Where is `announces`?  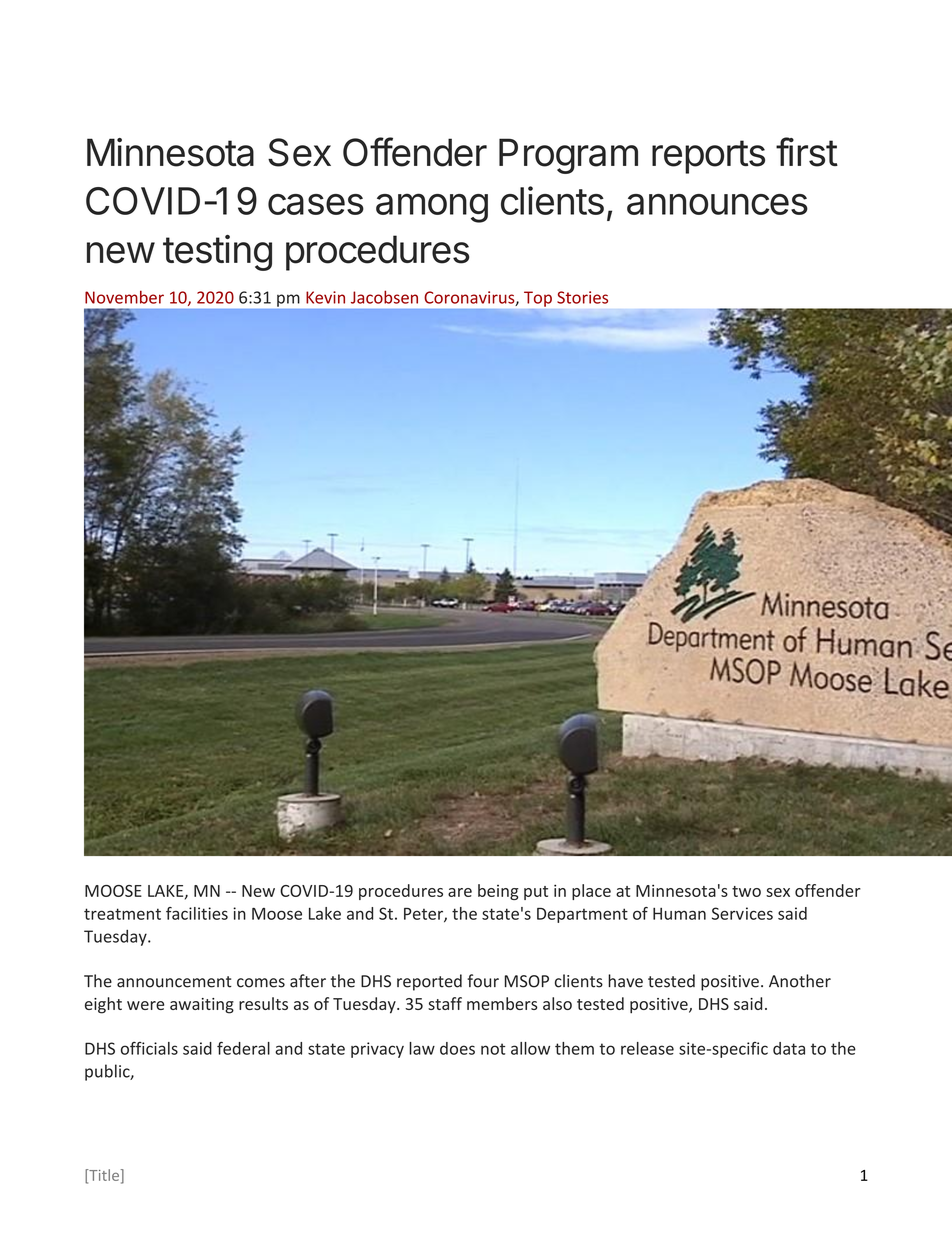
announces is located at coordinates (717, 204).
